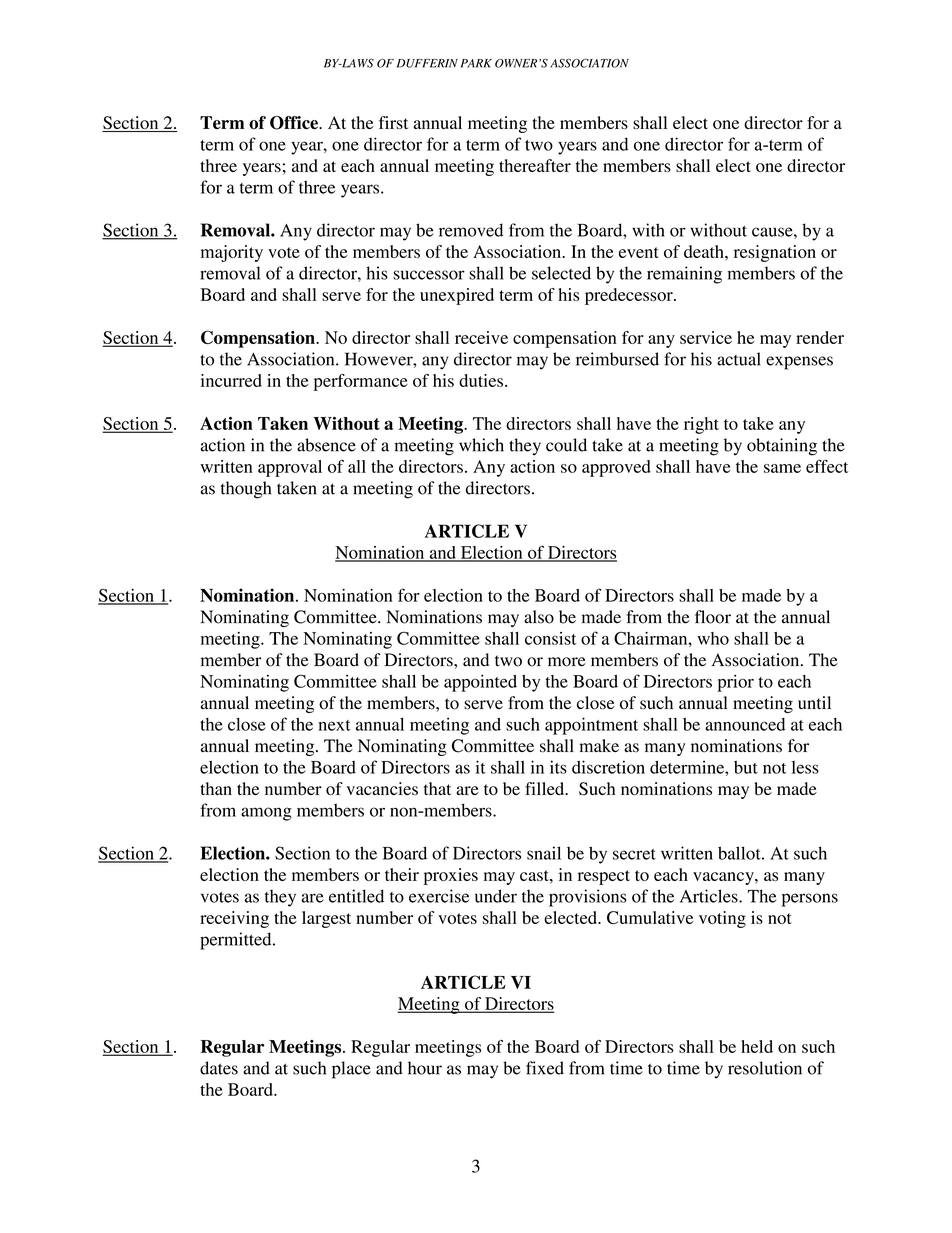  Describe the element at coordinates (295, 123) in the screenshot. I see `Office` at that location.
